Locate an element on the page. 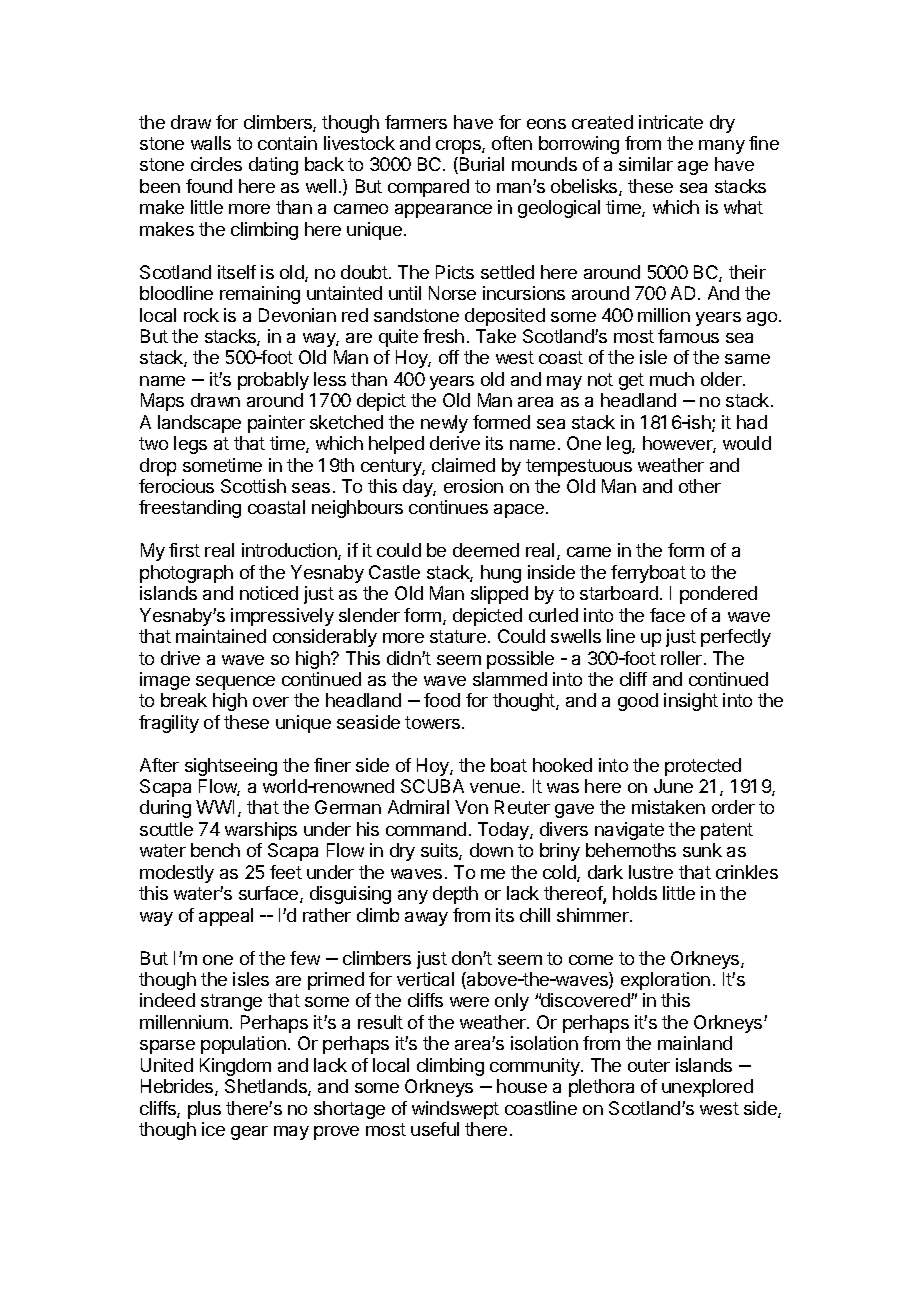  much is located at coordinates (672, 379).
